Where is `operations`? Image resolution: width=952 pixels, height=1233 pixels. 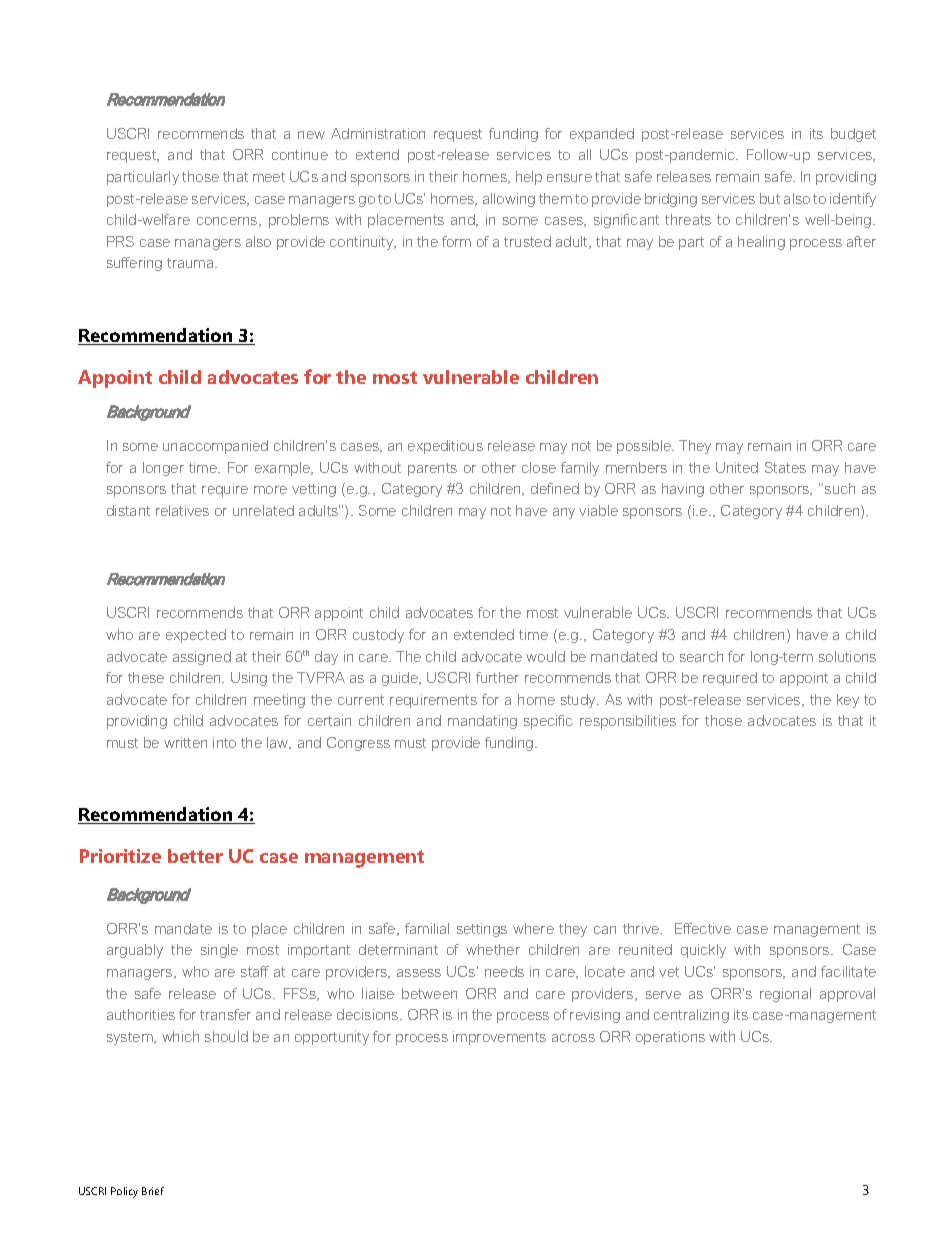 operations is located at coordinates (670, 1038).
